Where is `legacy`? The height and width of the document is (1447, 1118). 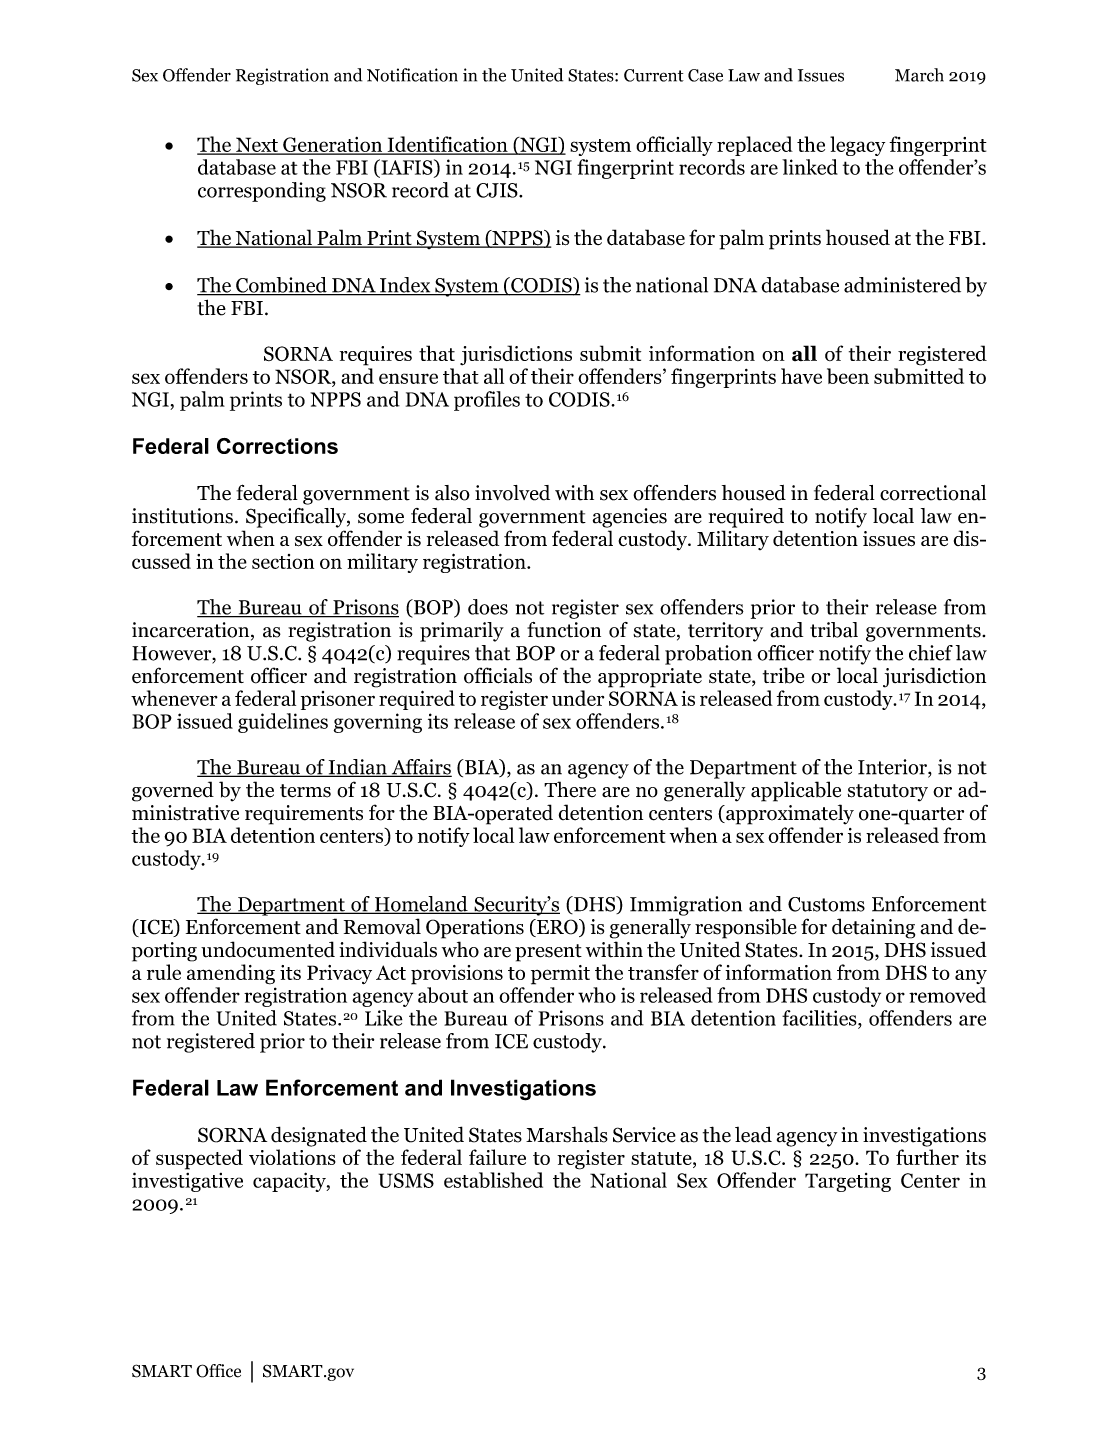
legacy is located at coordinates (857, 146).
